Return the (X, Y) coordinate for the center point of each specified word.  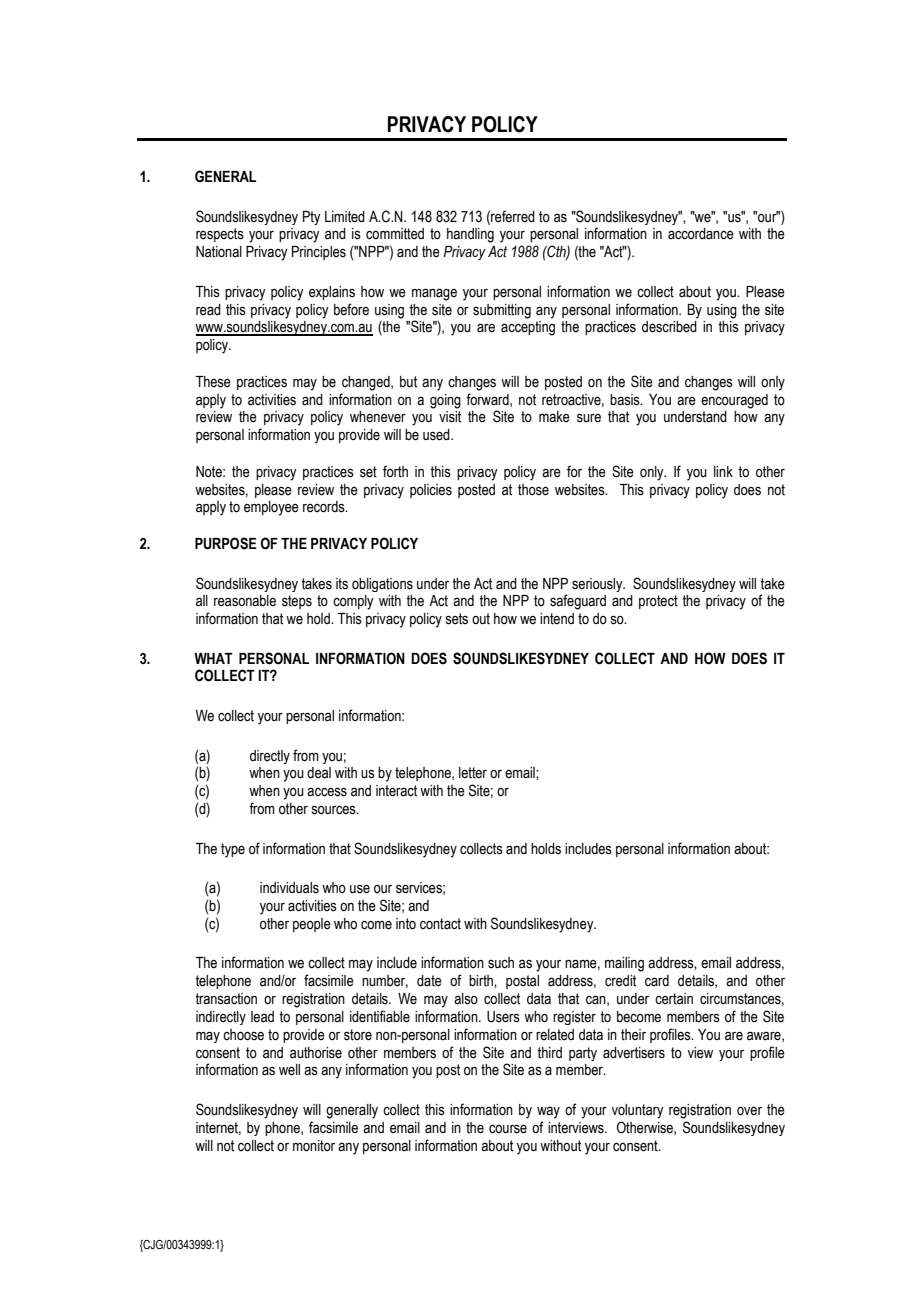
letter (473, 773)
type (233, 850)
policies (431, 491)
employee (271, 508)
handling (470, 235)
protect (658, 602)
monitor (314, 1146)
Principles (319, 253)
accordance (701, 234)
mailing (624, 964)
